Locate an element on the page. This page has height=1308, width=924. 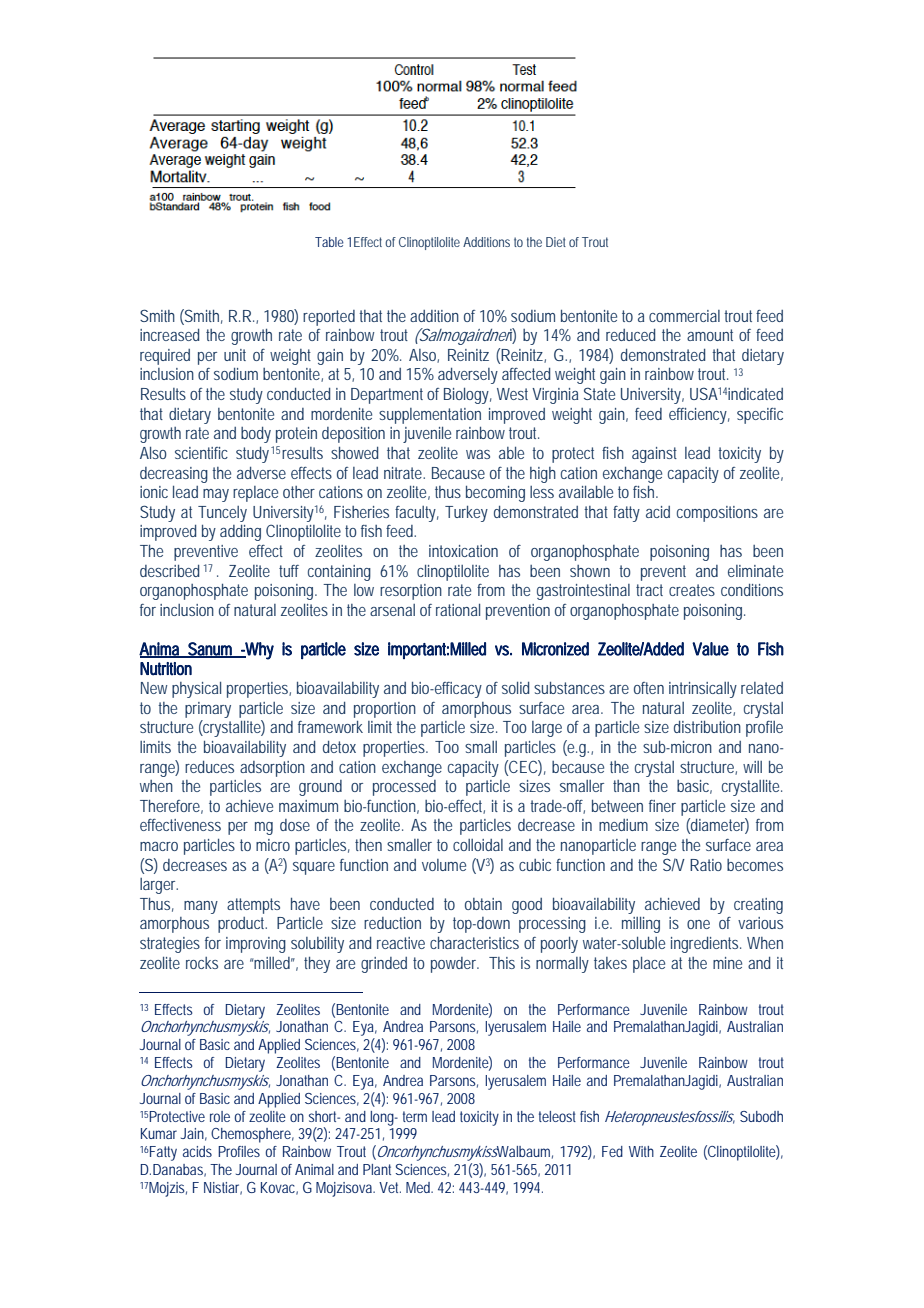
Therefore is located at coordinates (170, 806).
